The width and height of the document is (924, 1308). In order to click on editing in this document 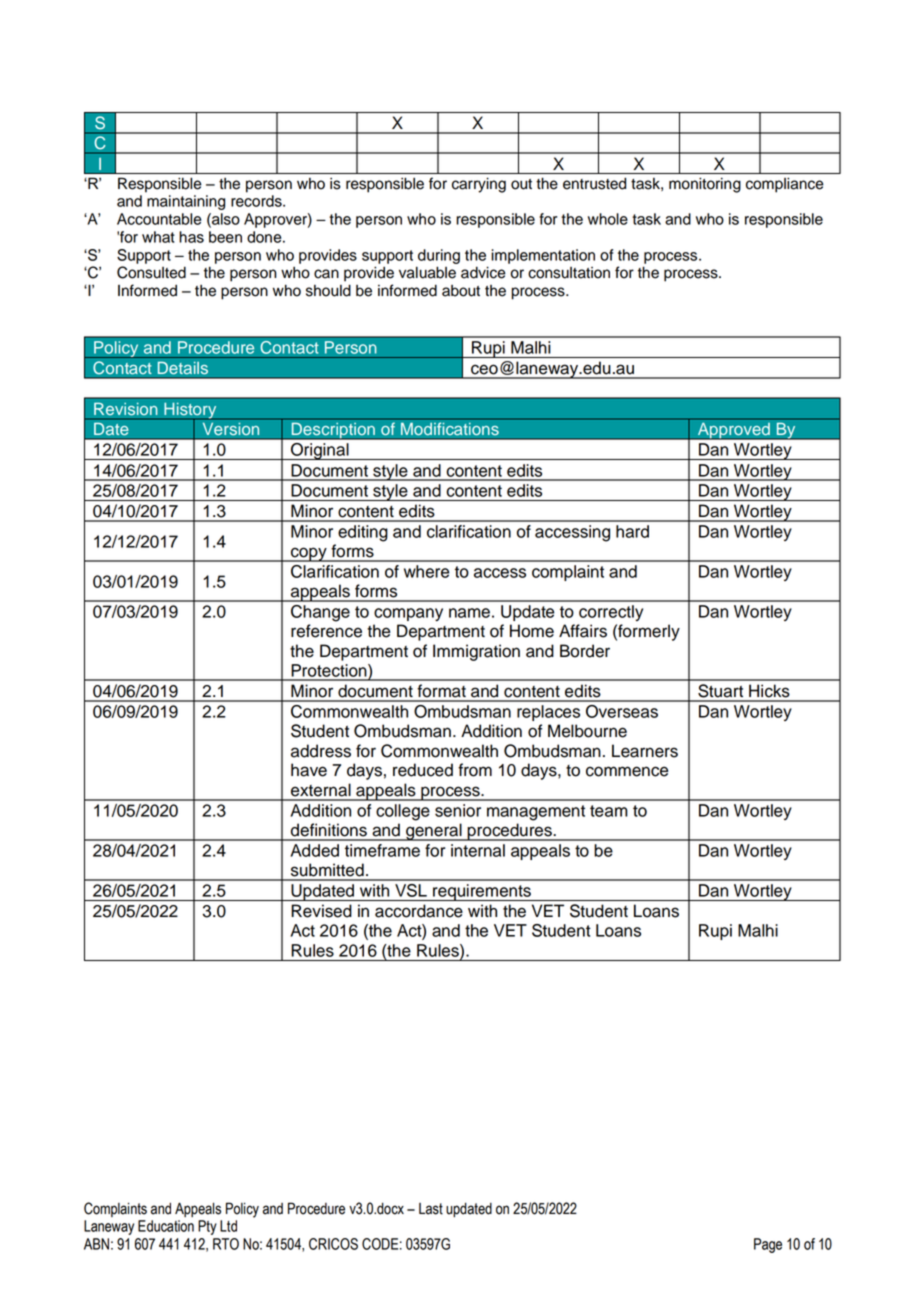, I will do `click(363, 533)`.
